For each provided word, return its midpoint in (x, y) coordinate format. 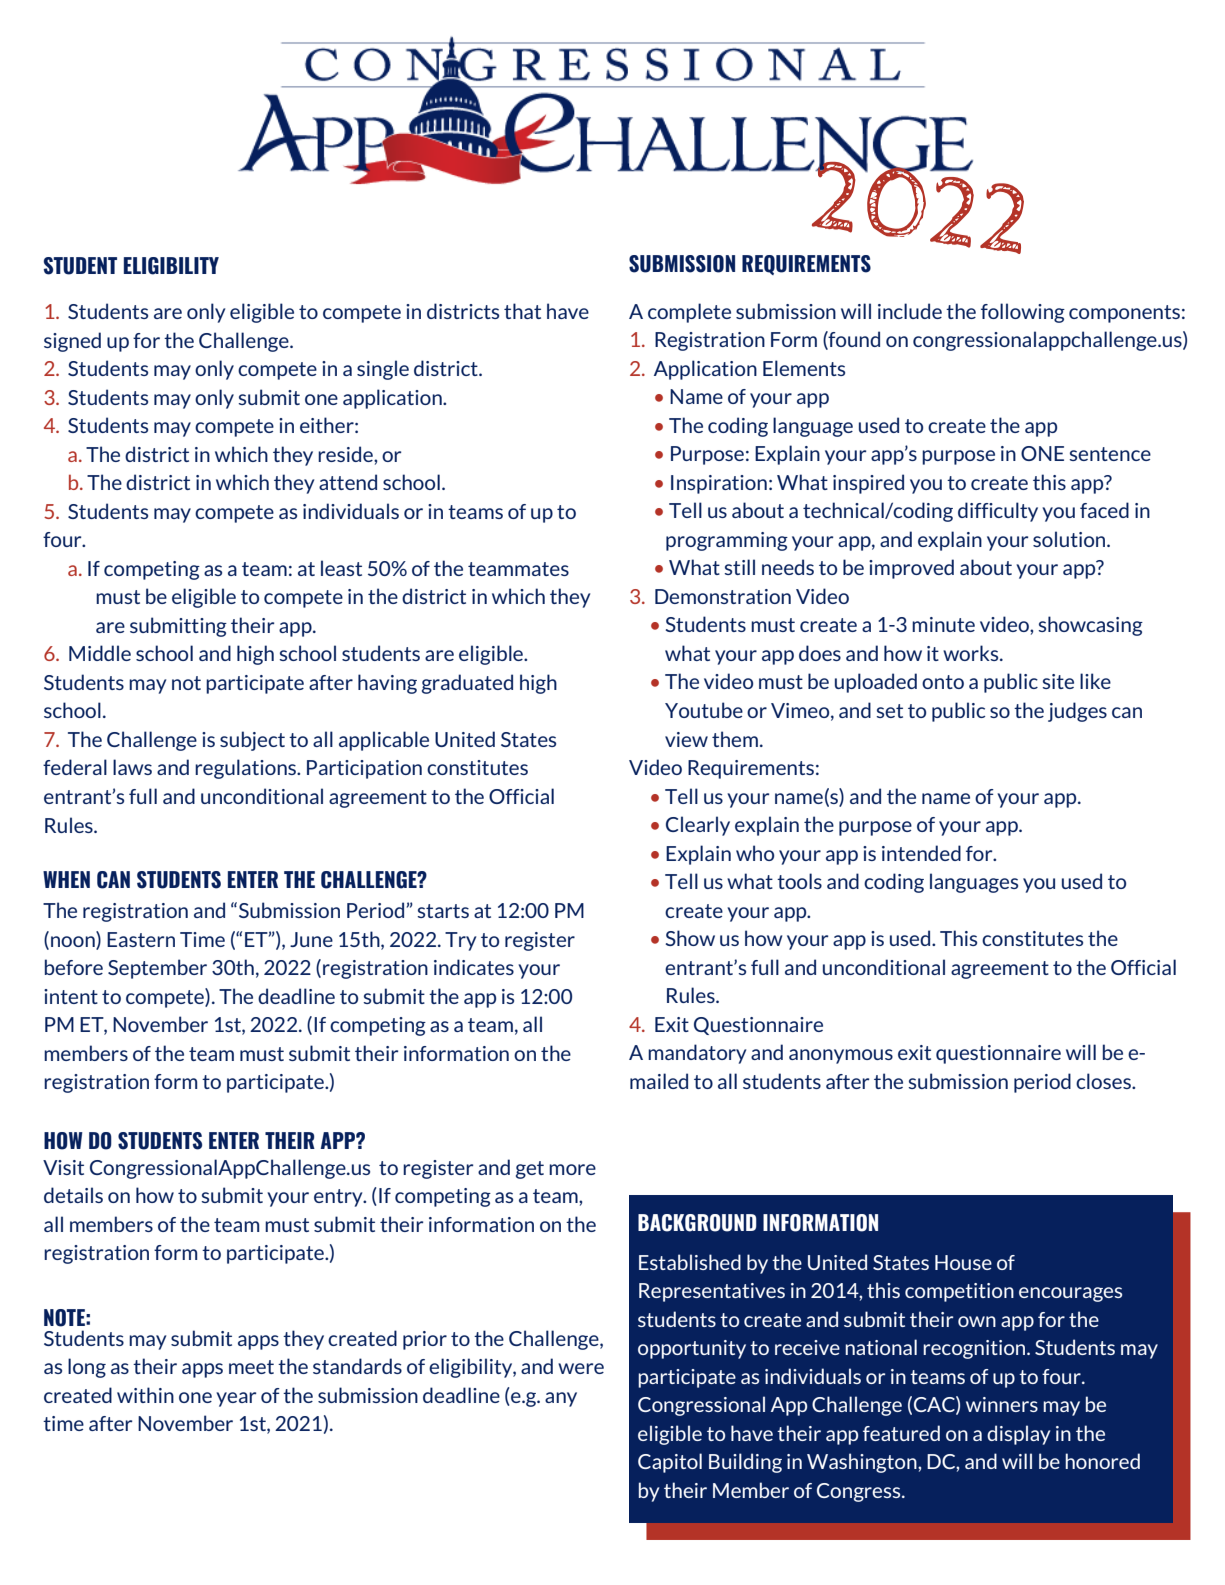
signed (72, 342)
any (561, 1399)
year (236, 1399)
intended (921, 853)
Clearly (698, 826)
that (522, 311)
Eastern (141, 939)
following (1023, 313)
